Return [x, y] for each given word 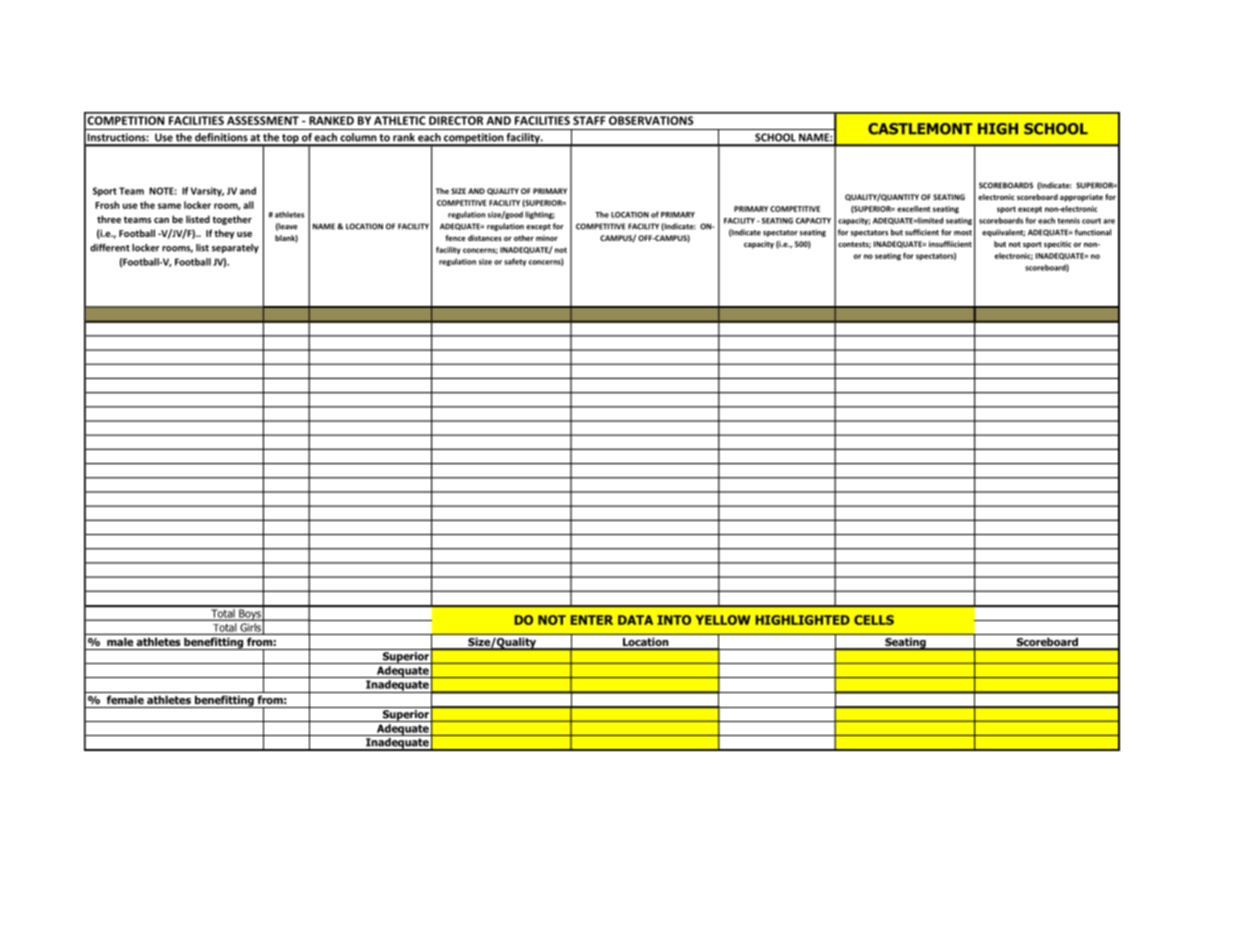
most [963, 233]
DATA [635, 620]
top [290, 140]
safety [515, 262]
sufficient [922, 232]
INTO [674, 620]
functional [1093, 232]
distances [485, 238]
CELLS [874, 620]
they [224, 234]
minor [547, 238]
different [110, 248]
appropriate [1081, 198]
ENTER [592, 620]
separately [235, 248]
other [524, 238]
